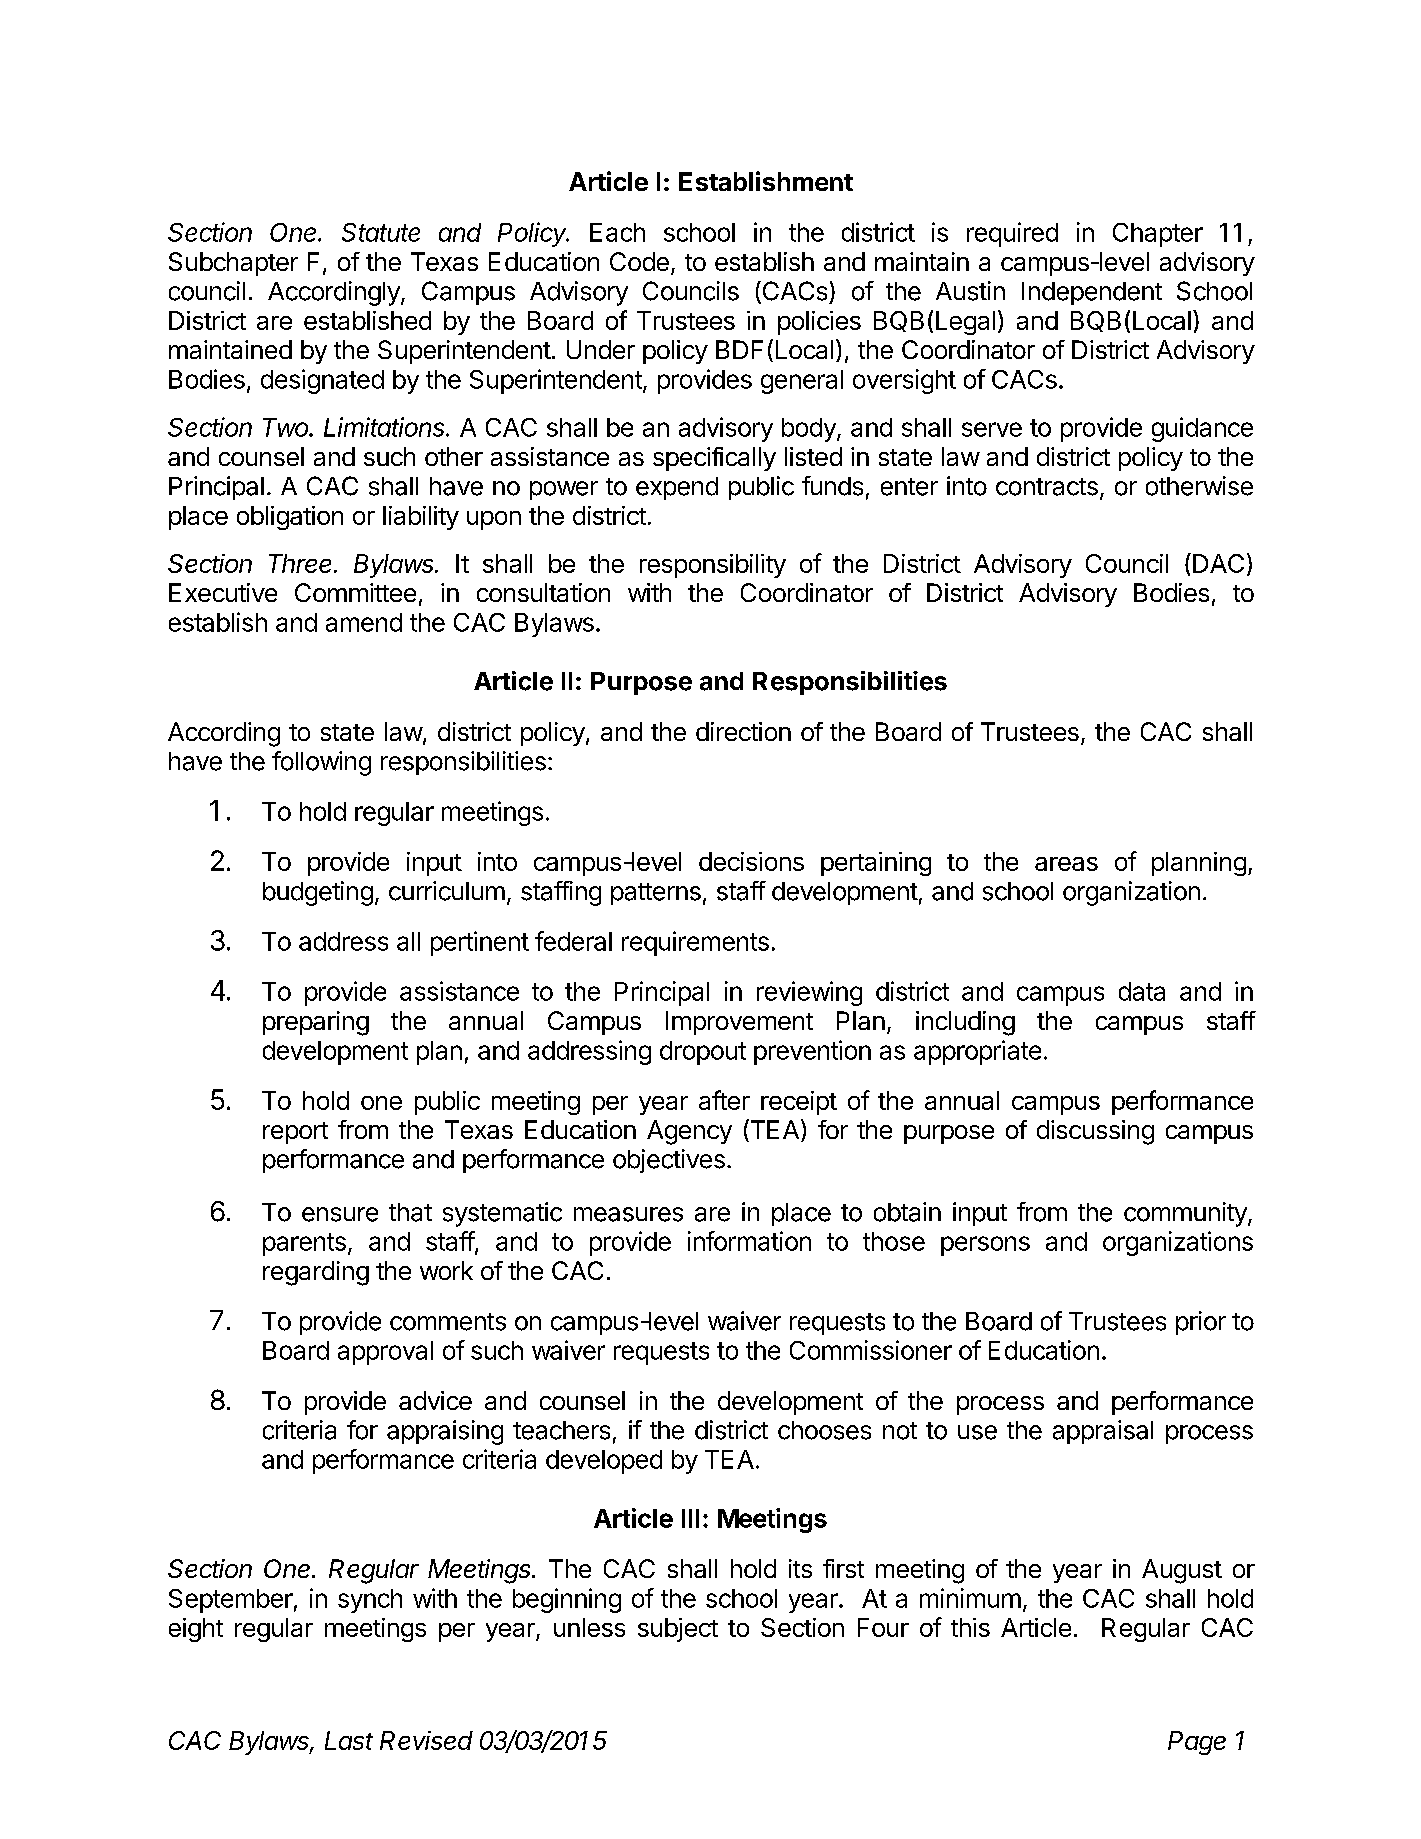 The width and height of the image is (1421, 1839). I want to click on amend, so click(364, 622).
